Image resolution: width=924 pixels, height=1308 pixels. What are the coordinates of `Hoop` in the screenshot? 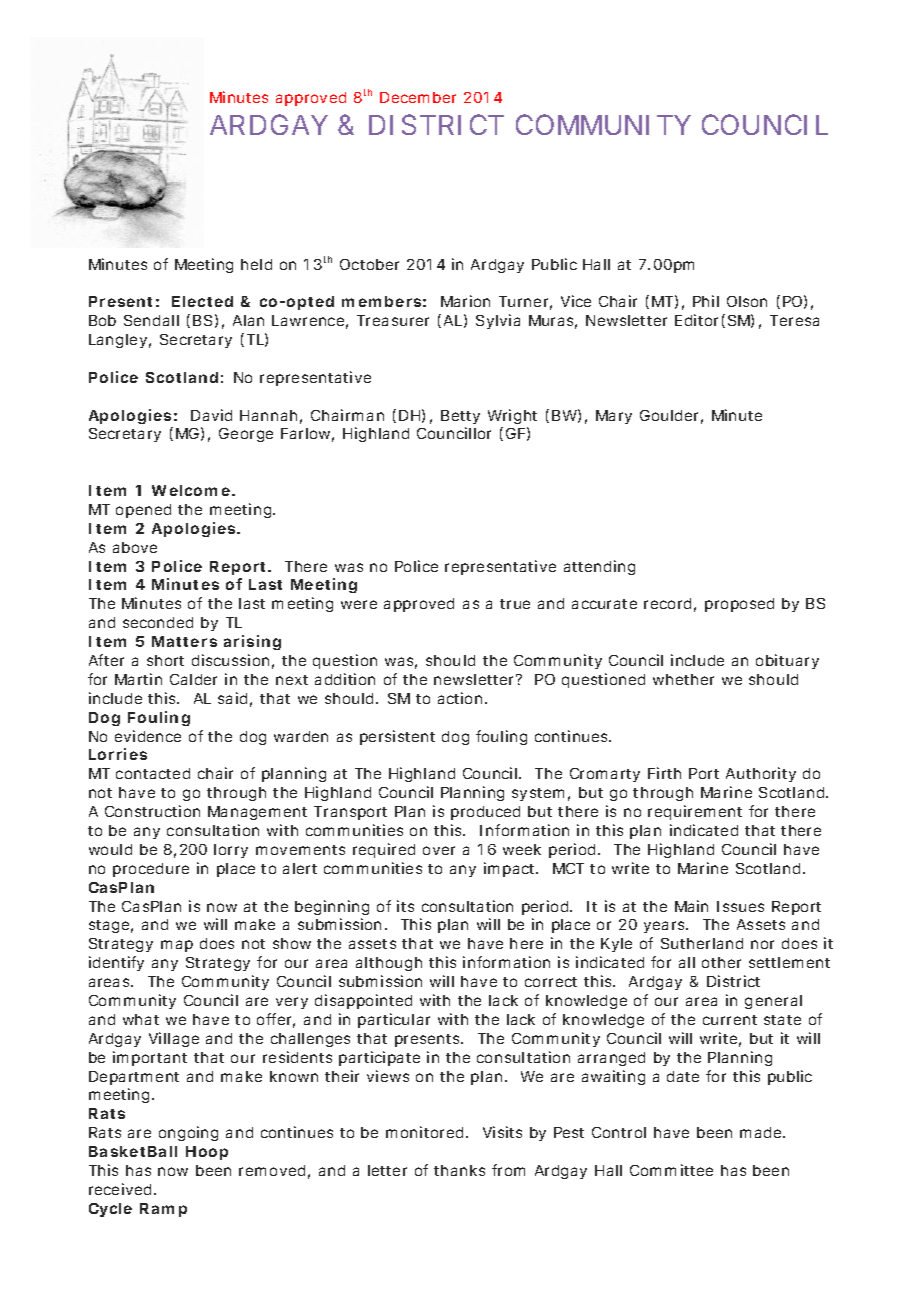 It's located at (207, 1153).
